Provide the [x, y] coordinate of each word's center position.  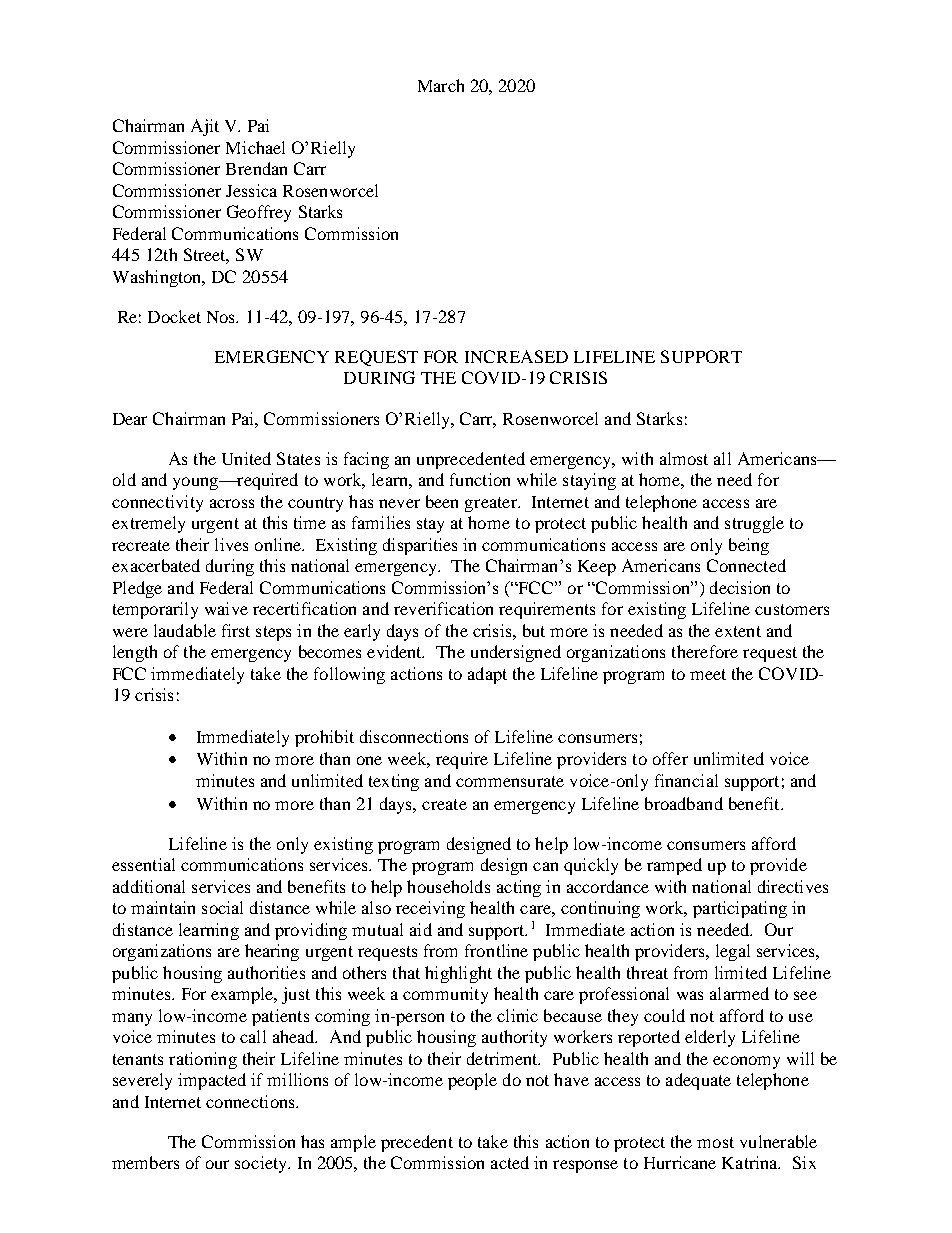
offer [670, 758]
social [222, 907]
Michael [255, 147]
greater [492, 504]
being [749, 546]
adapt [487, 675]
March [441, 85]
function [480, 479]
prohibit [324, 738]
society [262, 1164]
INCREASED [516, 356]
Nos [222, 317]
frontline [496, 950]
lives [231, 544]
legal [733, 952]
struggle [754, 524]
